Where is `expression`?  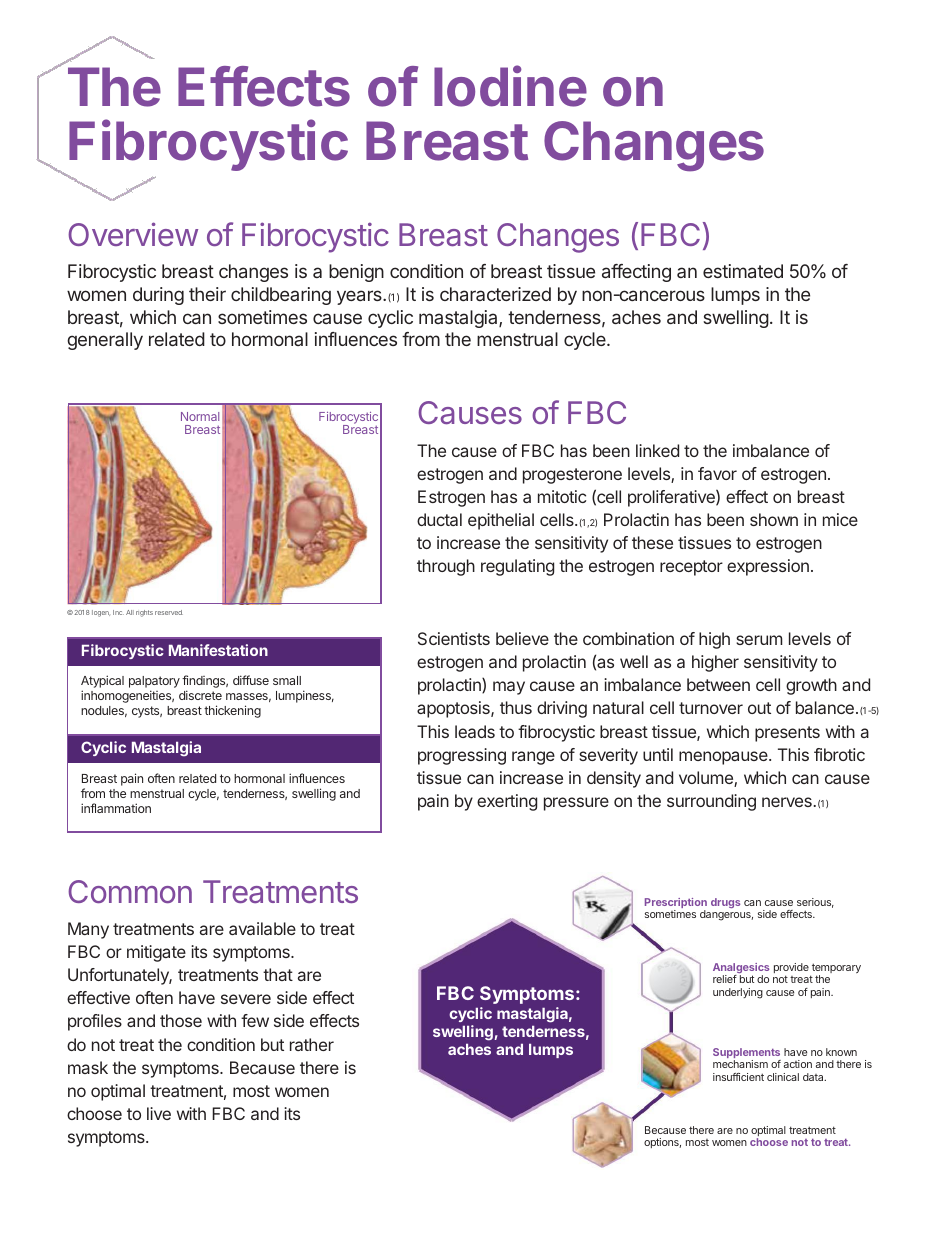
expression is located at coordinates (768, 567).
